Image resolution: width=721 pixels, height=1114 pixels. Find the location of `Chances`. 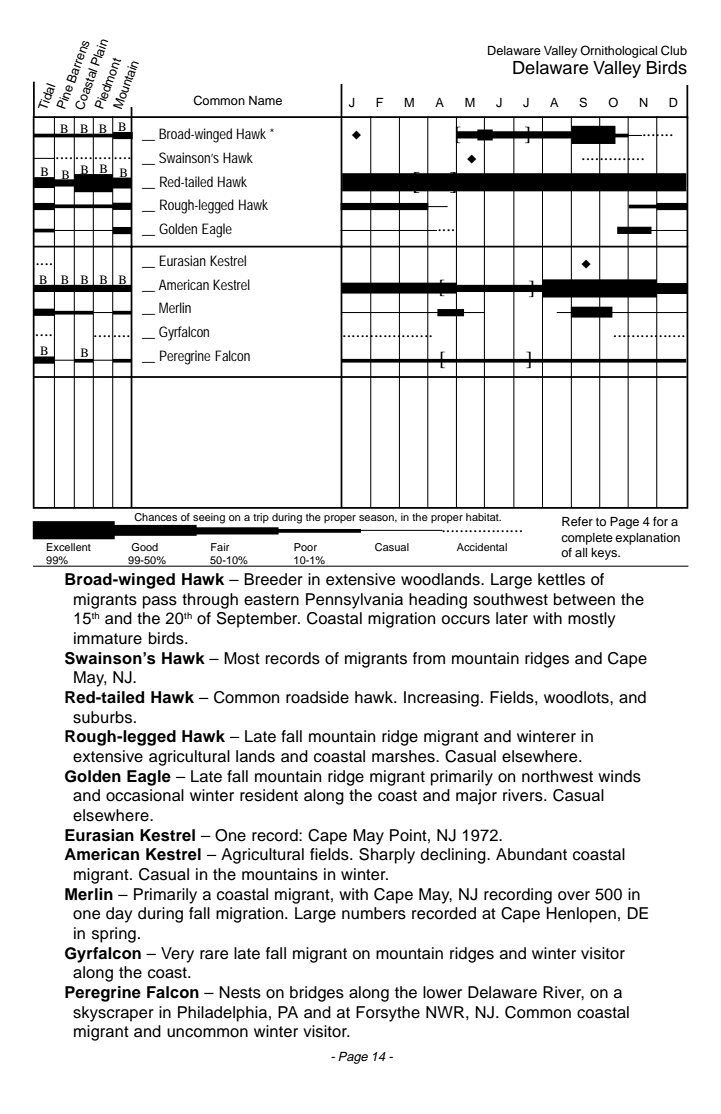

Chances is located at coordinates (155, 517).
